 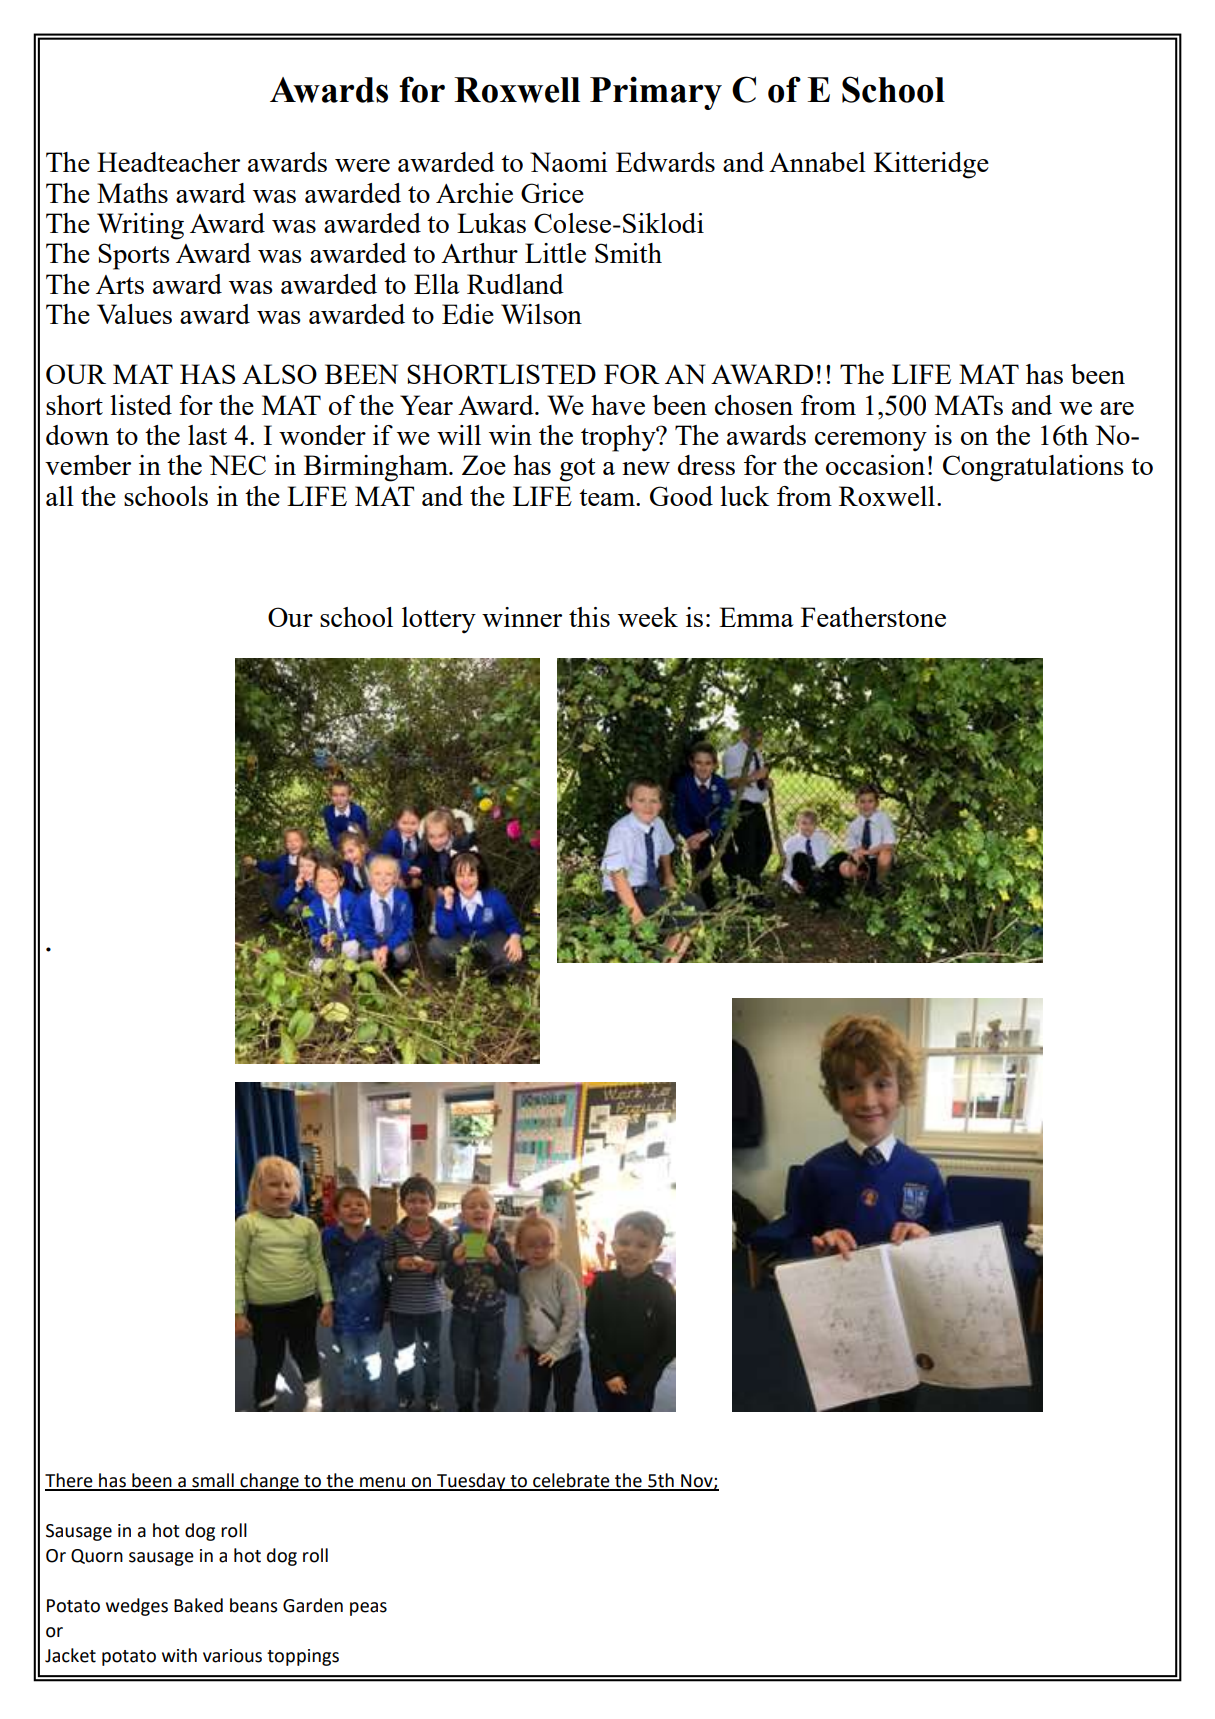 I want to click on Tuesday, so click(x=471, y=1482).
